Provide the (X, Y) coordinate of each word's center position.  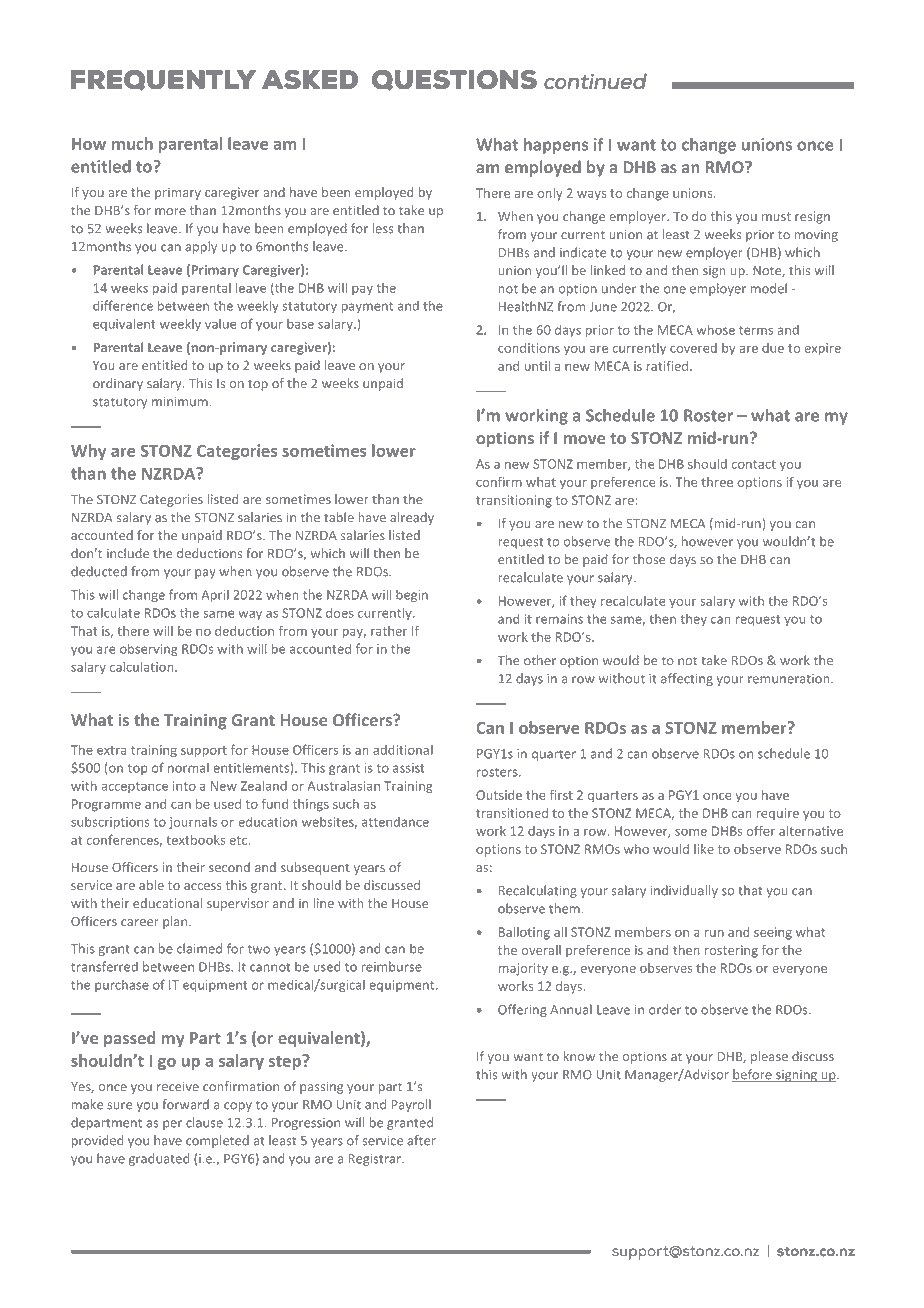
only (550, 194)
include (128, 553)
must (776, 216)
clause (204, 1122)
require (777, 814)
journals (193, 823)
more (170, 212)
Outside (499, 795)
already (412, 518)
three (717, 482)
